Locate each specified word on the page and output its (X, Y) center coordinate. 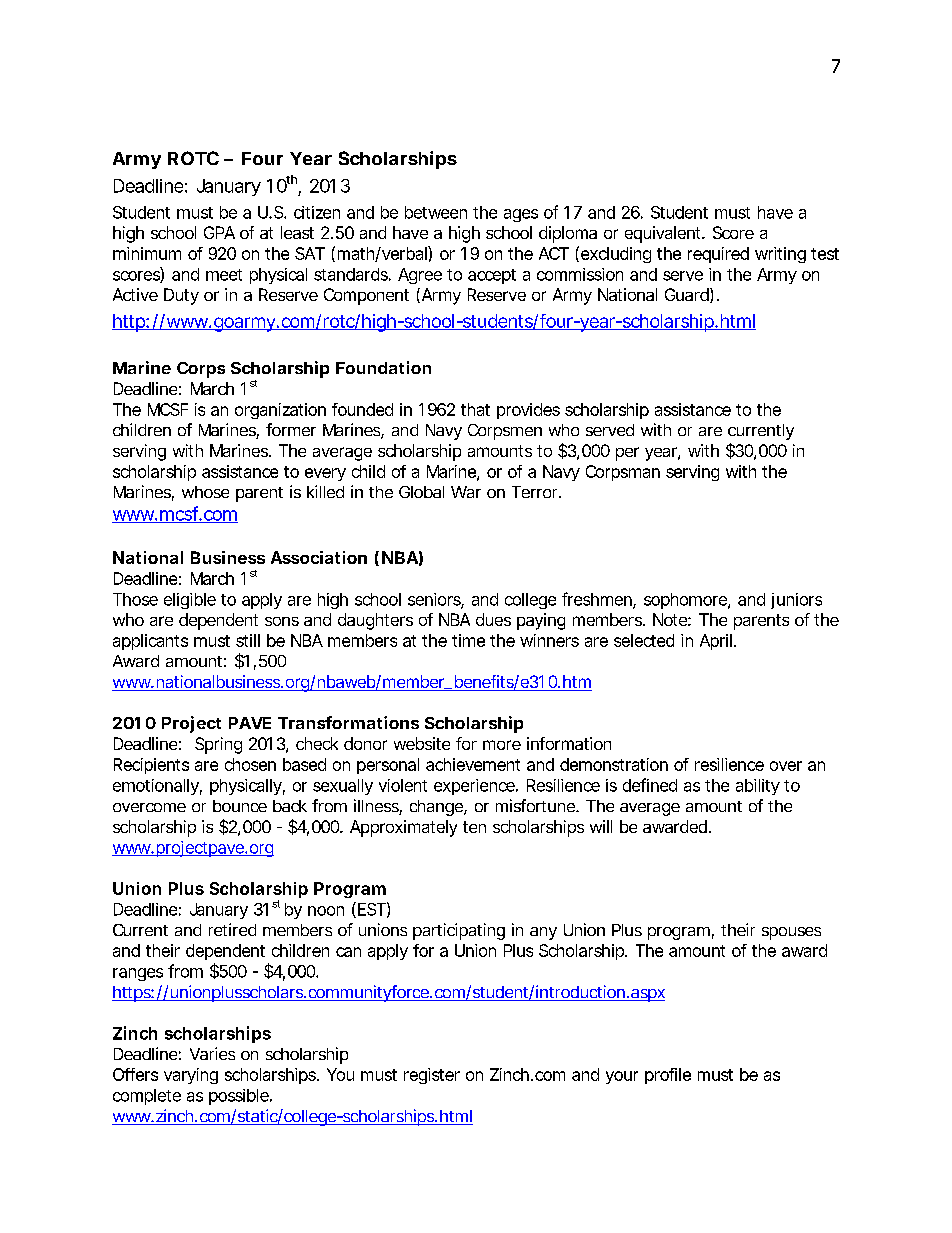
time (468, 640)
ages (521, 215)
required (718, 255)
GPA (219, 232)
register (432, 1076)
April (717, 642)
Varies (212, 1053)
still (248, 640)
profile (668, 1076)
